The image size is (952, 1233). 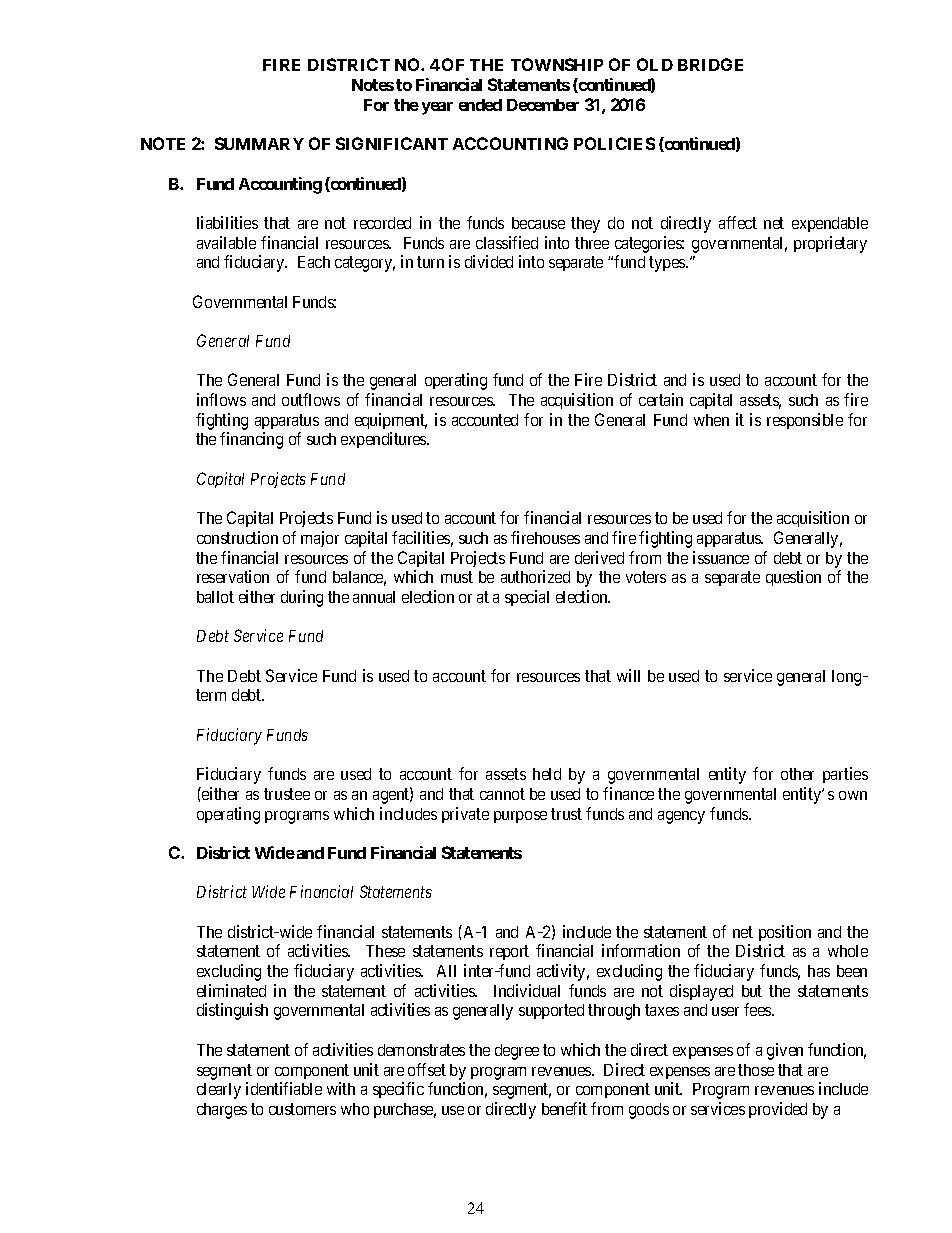 What do you see at coordinates (284, 1088) in the image?
I see `identifiable` at bounding box center [284, 1088].
